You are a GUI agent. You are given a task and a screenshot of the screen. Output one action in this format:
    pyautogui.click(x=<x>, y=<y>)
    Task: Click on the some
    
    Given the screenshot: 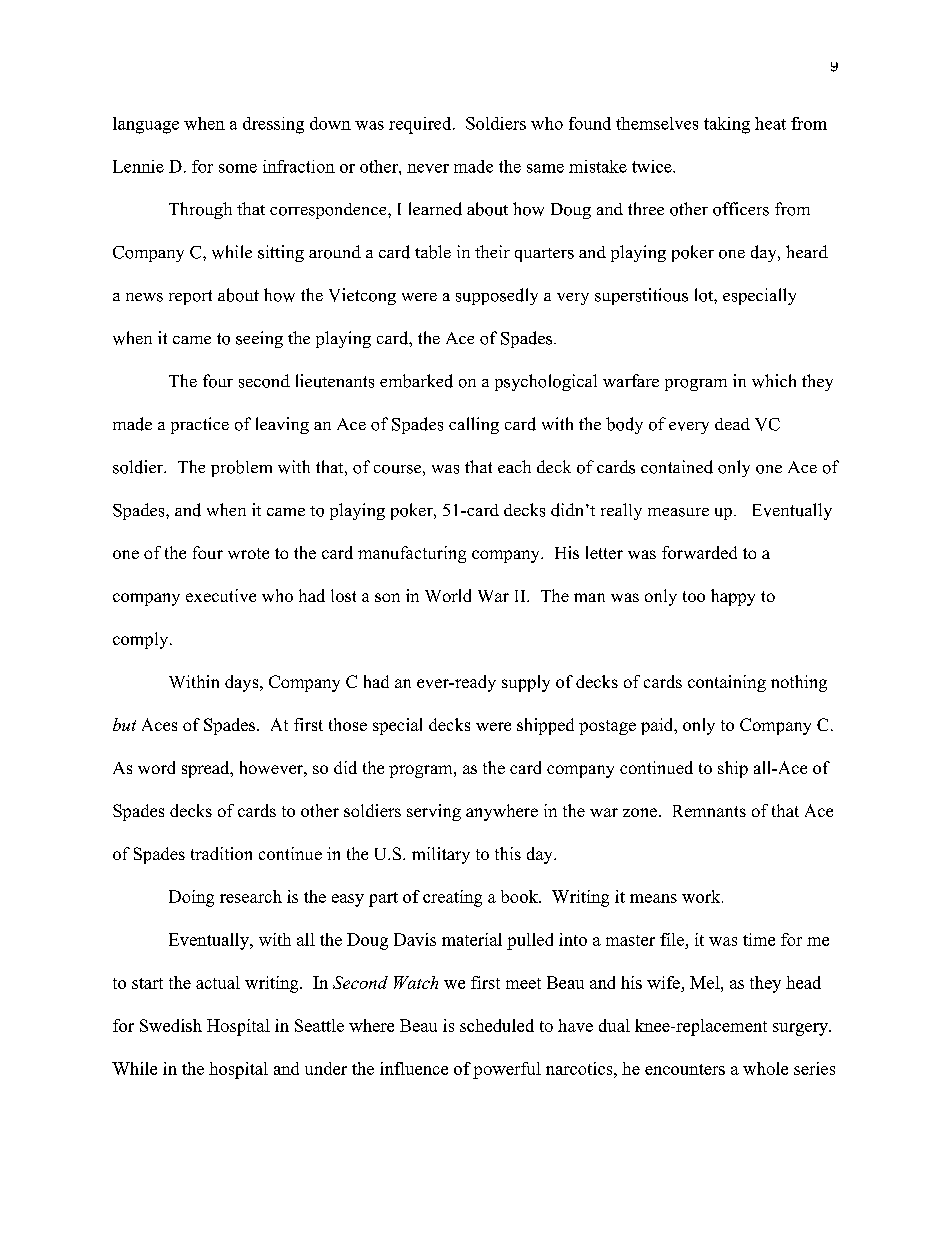 What is the action you would take?
    pyautogui.click(x=238, y=168)
